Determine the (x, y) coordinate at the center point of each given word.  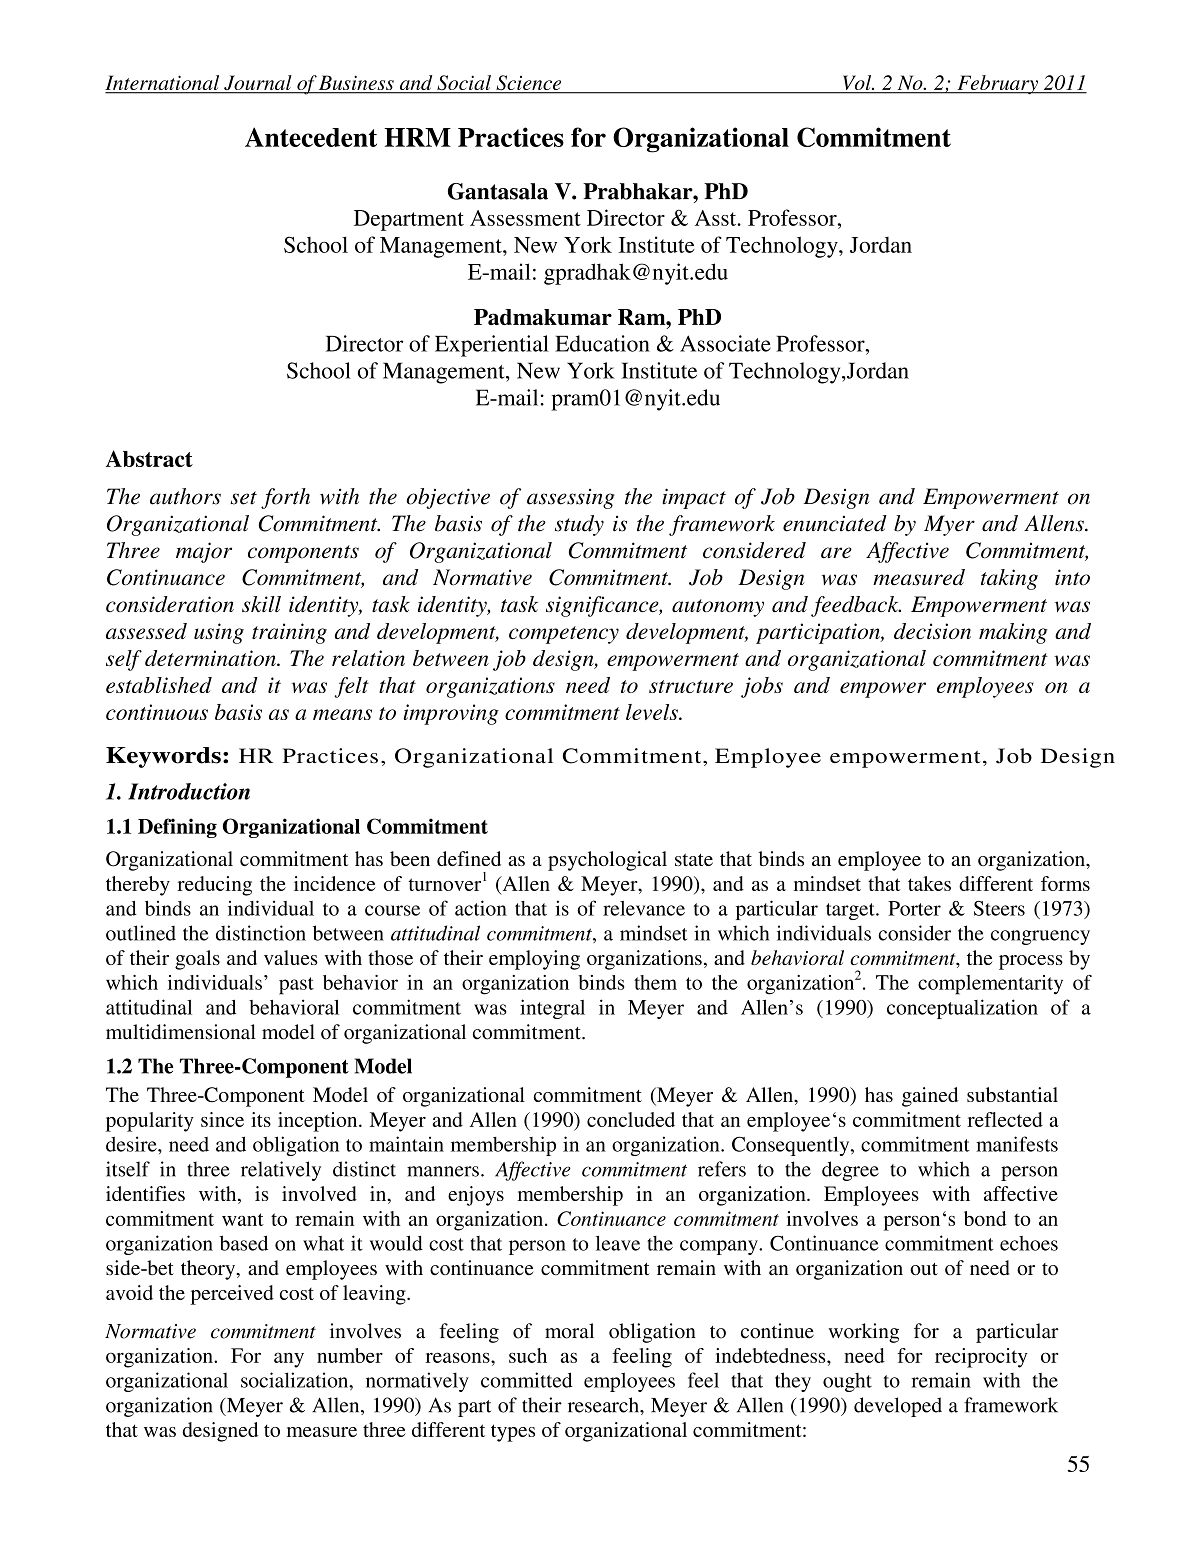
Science (529, 84)
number (350, 1355)
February (997, 85)
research (604, 1405)
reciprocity (981, 1358)
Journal (258, 84)
